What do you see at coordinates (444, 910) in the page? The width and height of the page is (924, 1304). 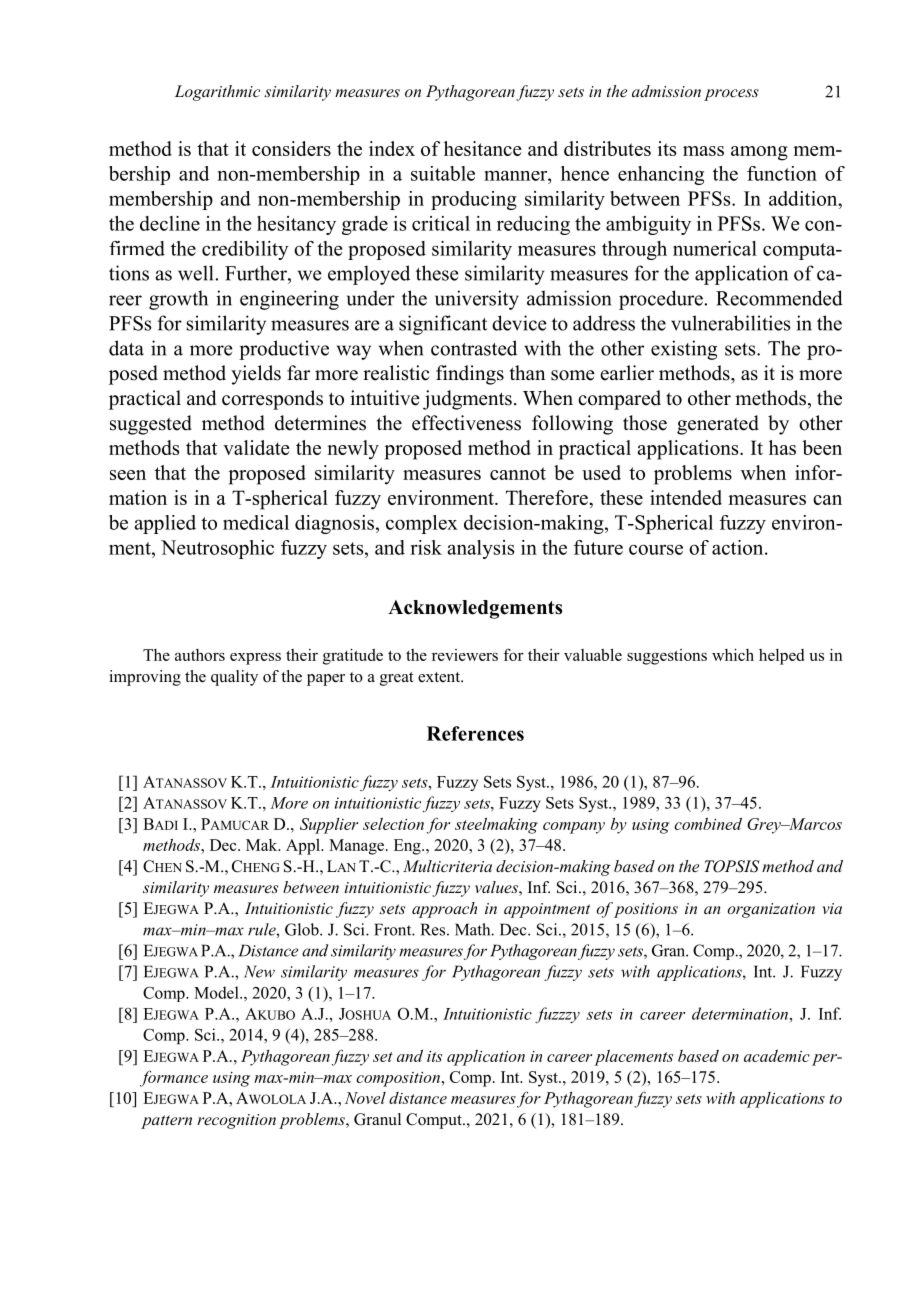 I see `approach` at bounding box center [444, 910].
